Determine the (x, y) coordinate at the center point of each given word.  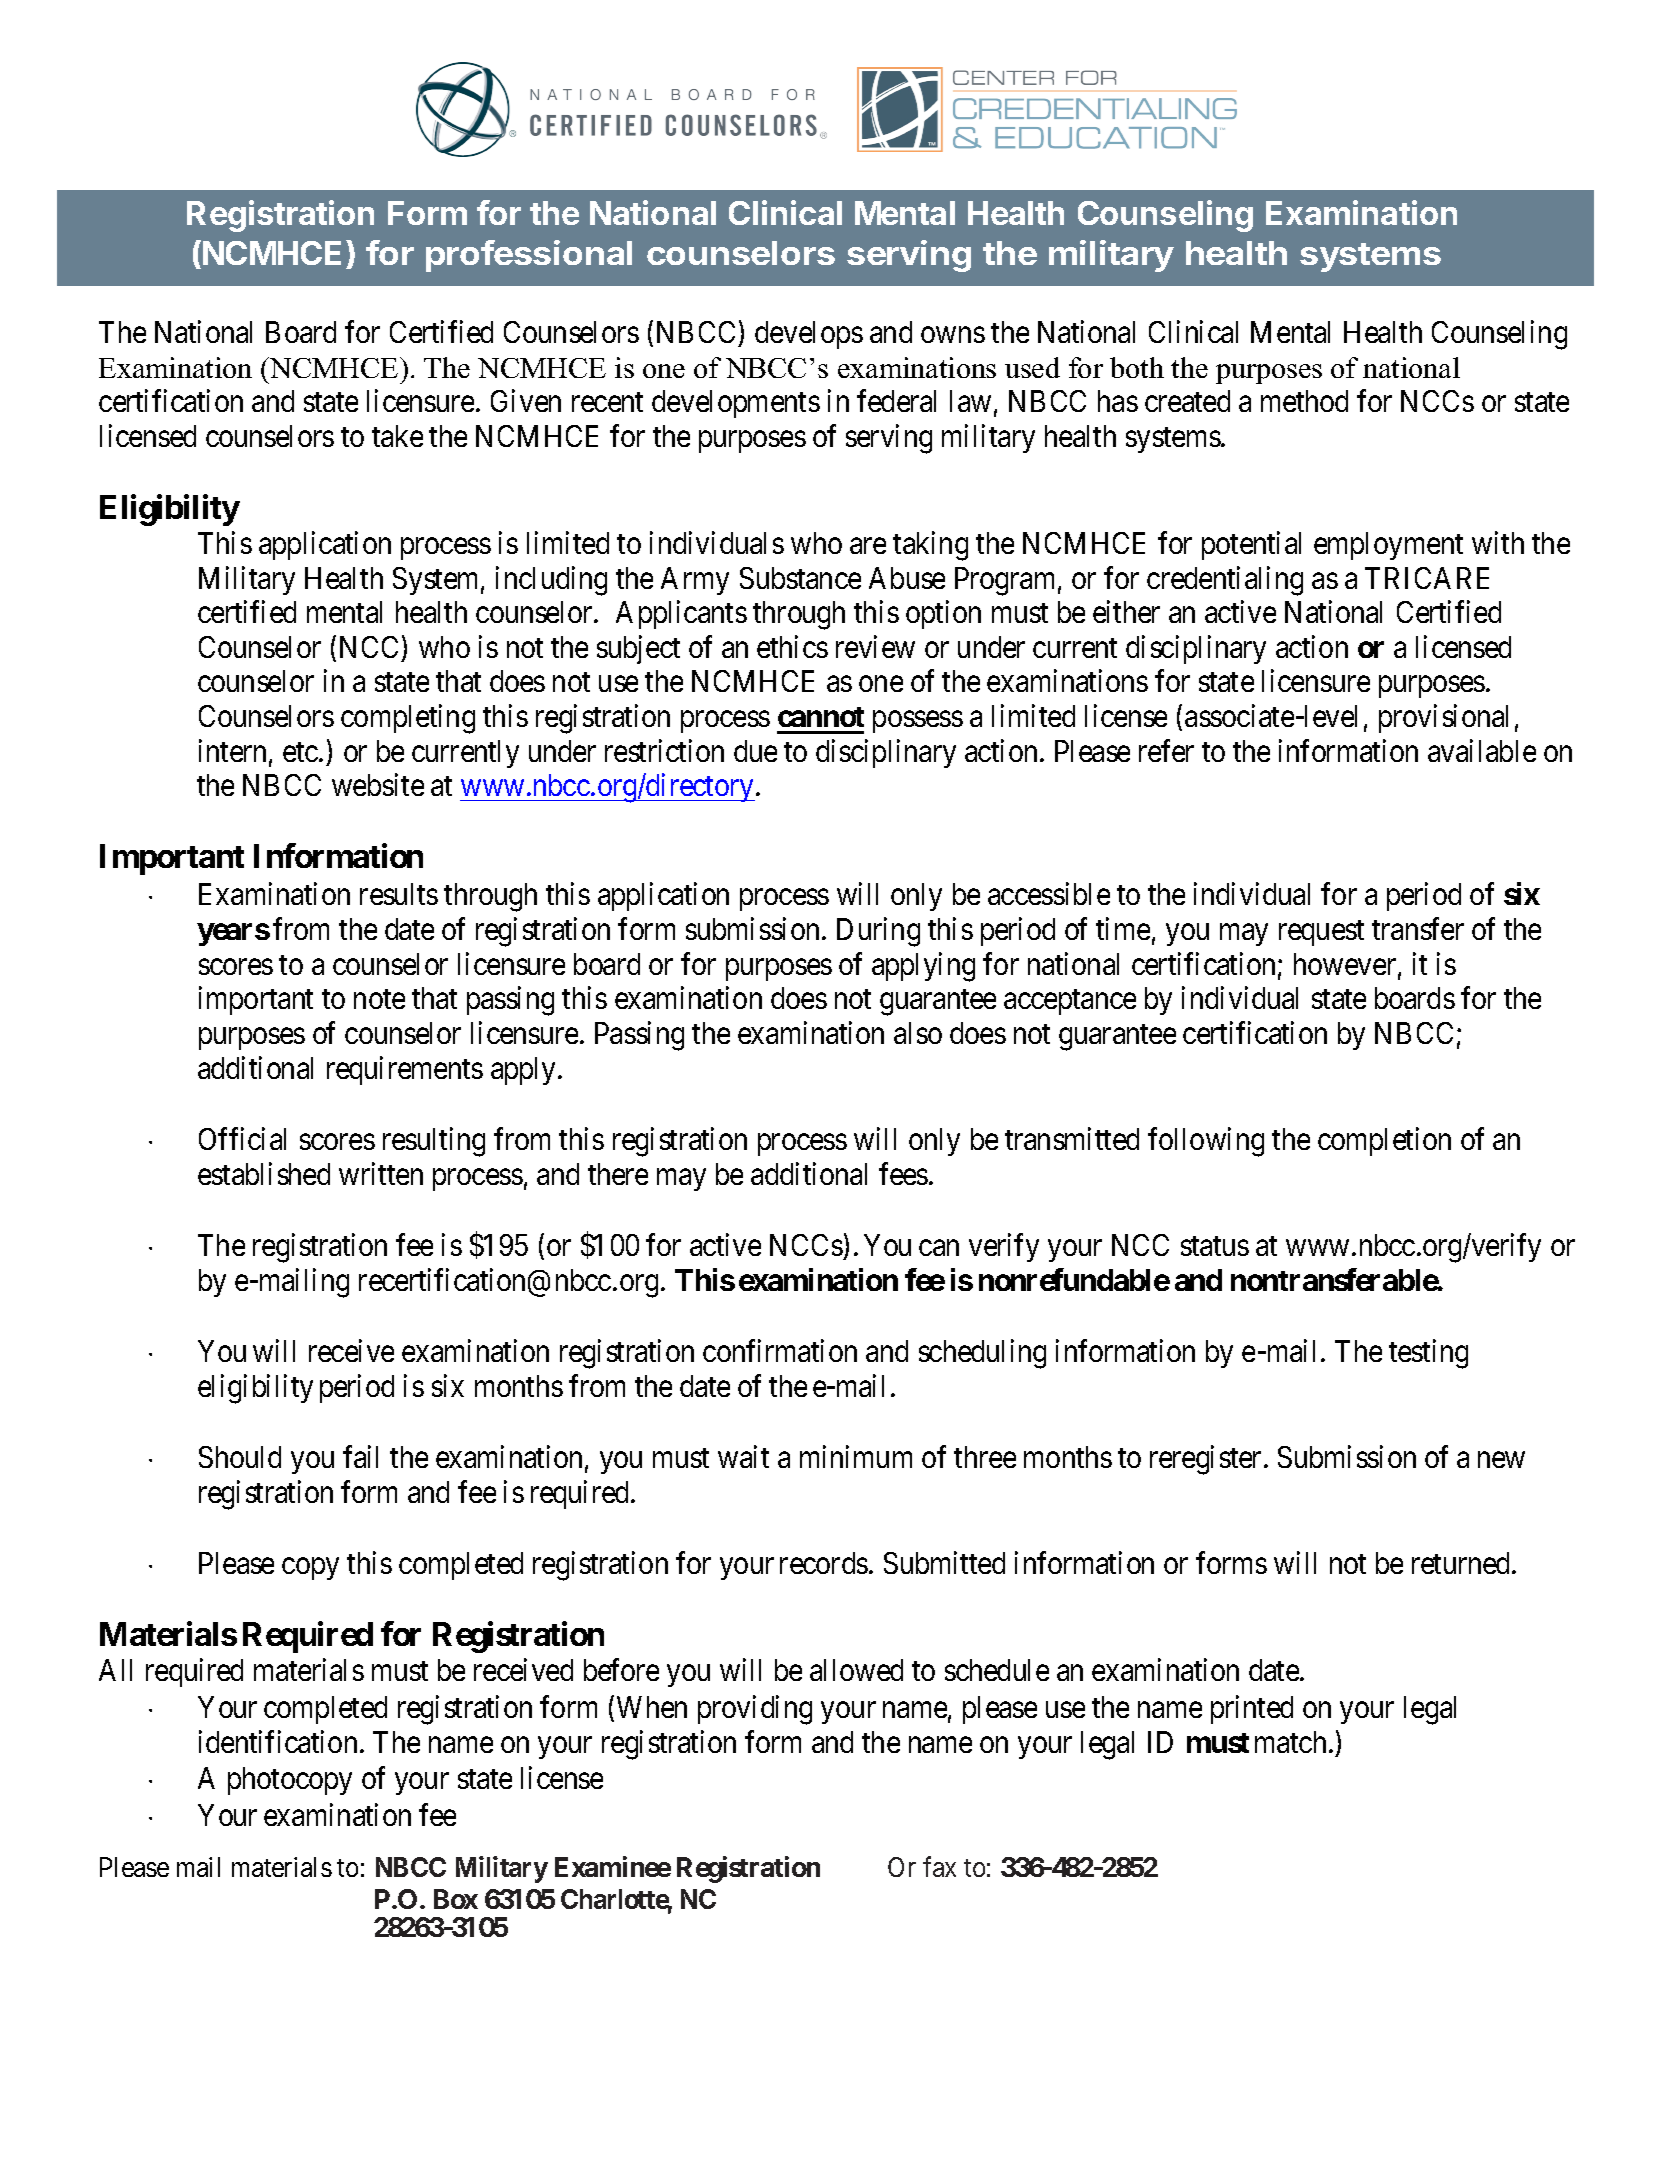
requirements (405, 1070)
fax (939, 1866)
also (918, 1033)
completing (408, 719)
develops (809, 335)
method (1304, 401)
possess (918, 722)
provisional (1443, 719)
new (1501, 1460)
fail (360, 1456)
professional (529, 256)
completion (1384, 1141)
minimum (856, 1456)
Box (456, 1899)
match (1290, 1742)
